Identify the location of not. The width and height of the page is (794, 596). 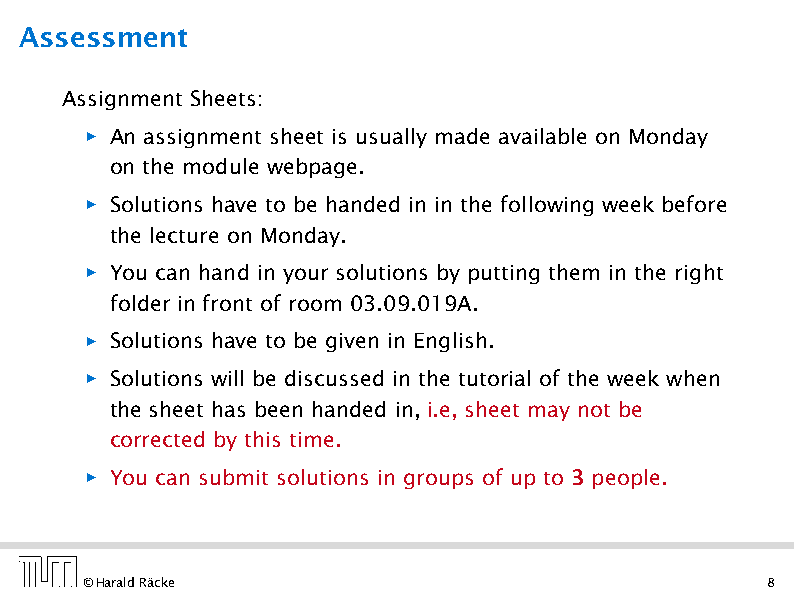
(594, 410).
